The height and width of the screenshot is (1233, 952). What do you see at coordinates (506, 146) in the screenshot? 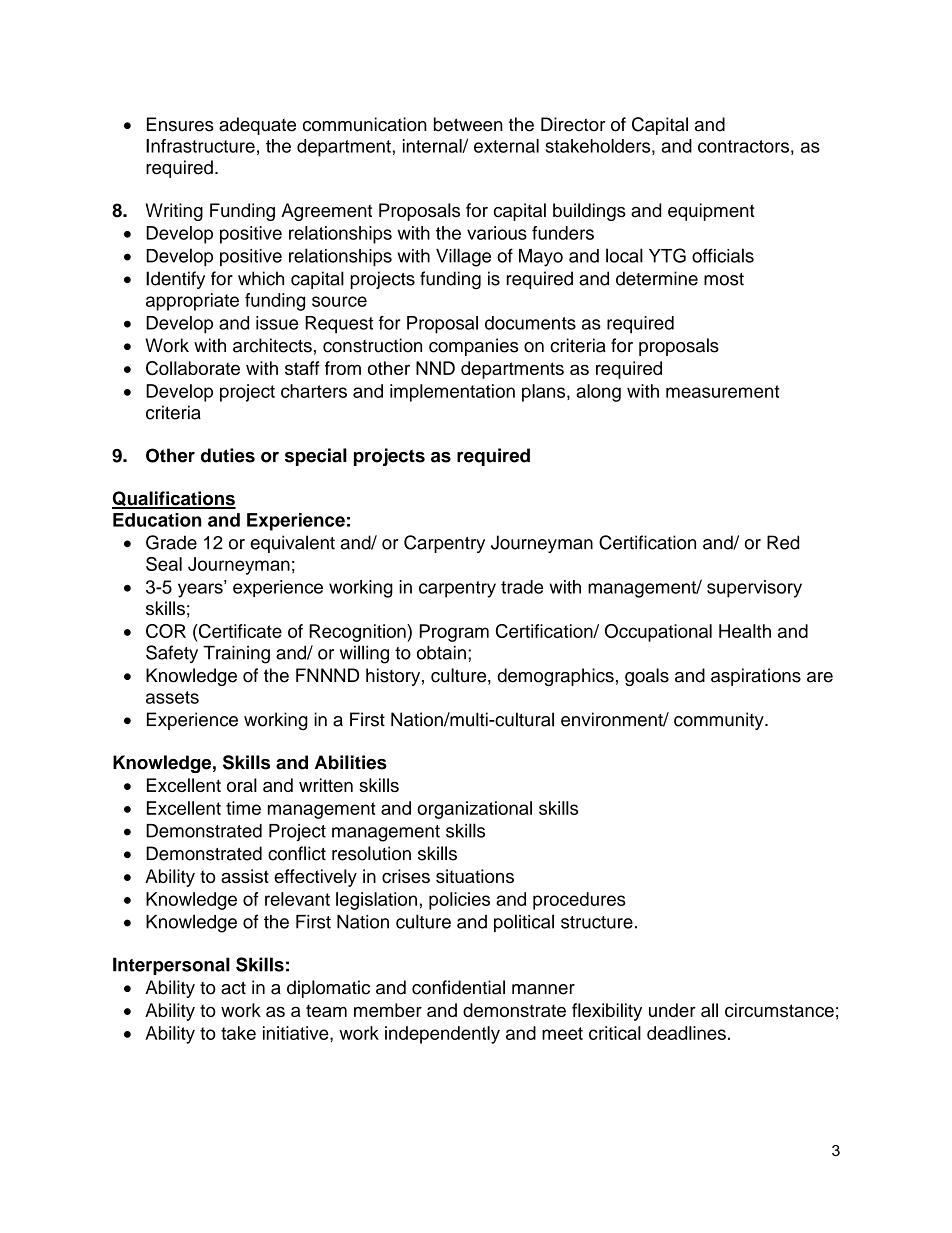
I see `external` at bounding box center [506, 146].
